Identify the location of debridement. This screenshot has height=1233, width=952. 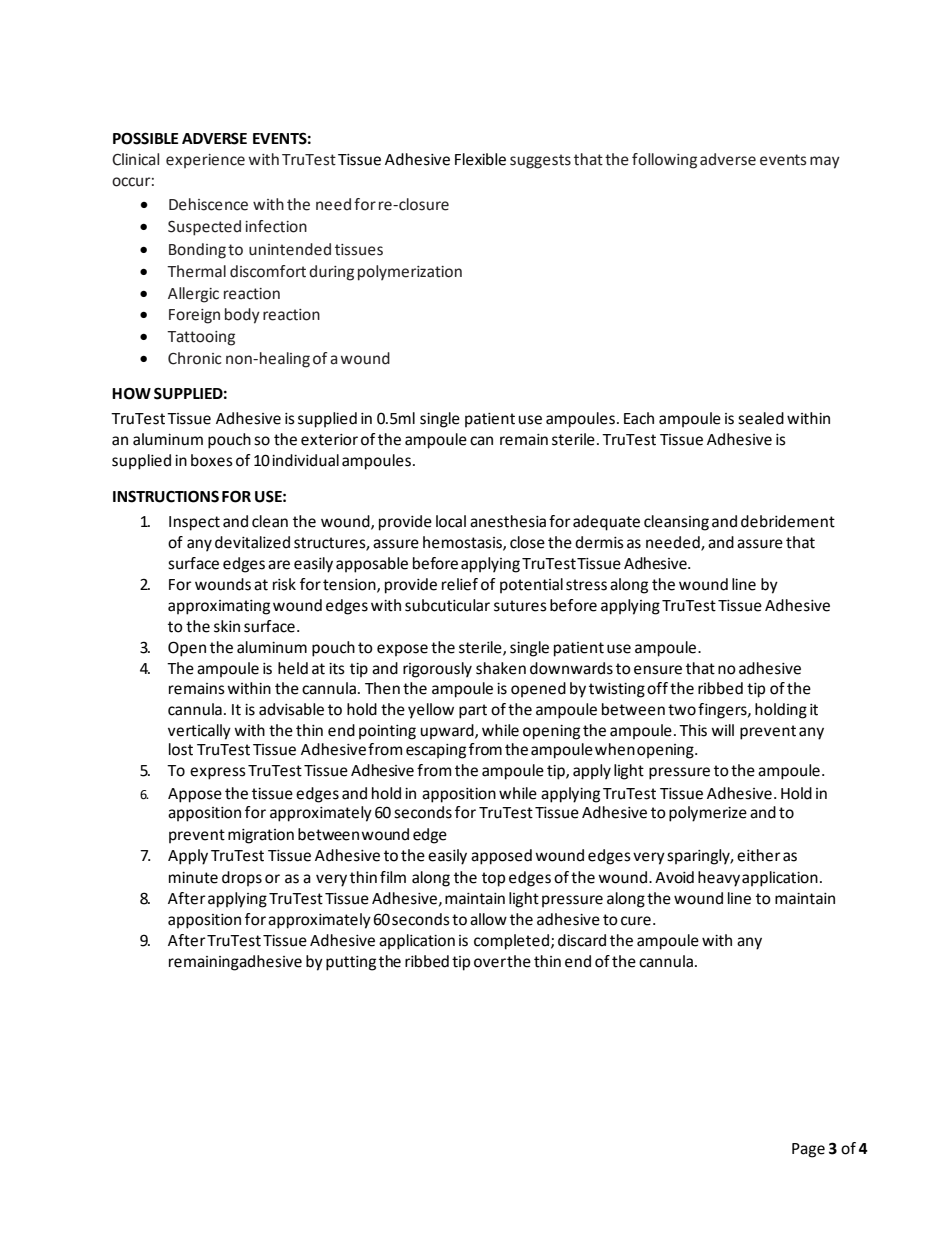
(788, 521).
